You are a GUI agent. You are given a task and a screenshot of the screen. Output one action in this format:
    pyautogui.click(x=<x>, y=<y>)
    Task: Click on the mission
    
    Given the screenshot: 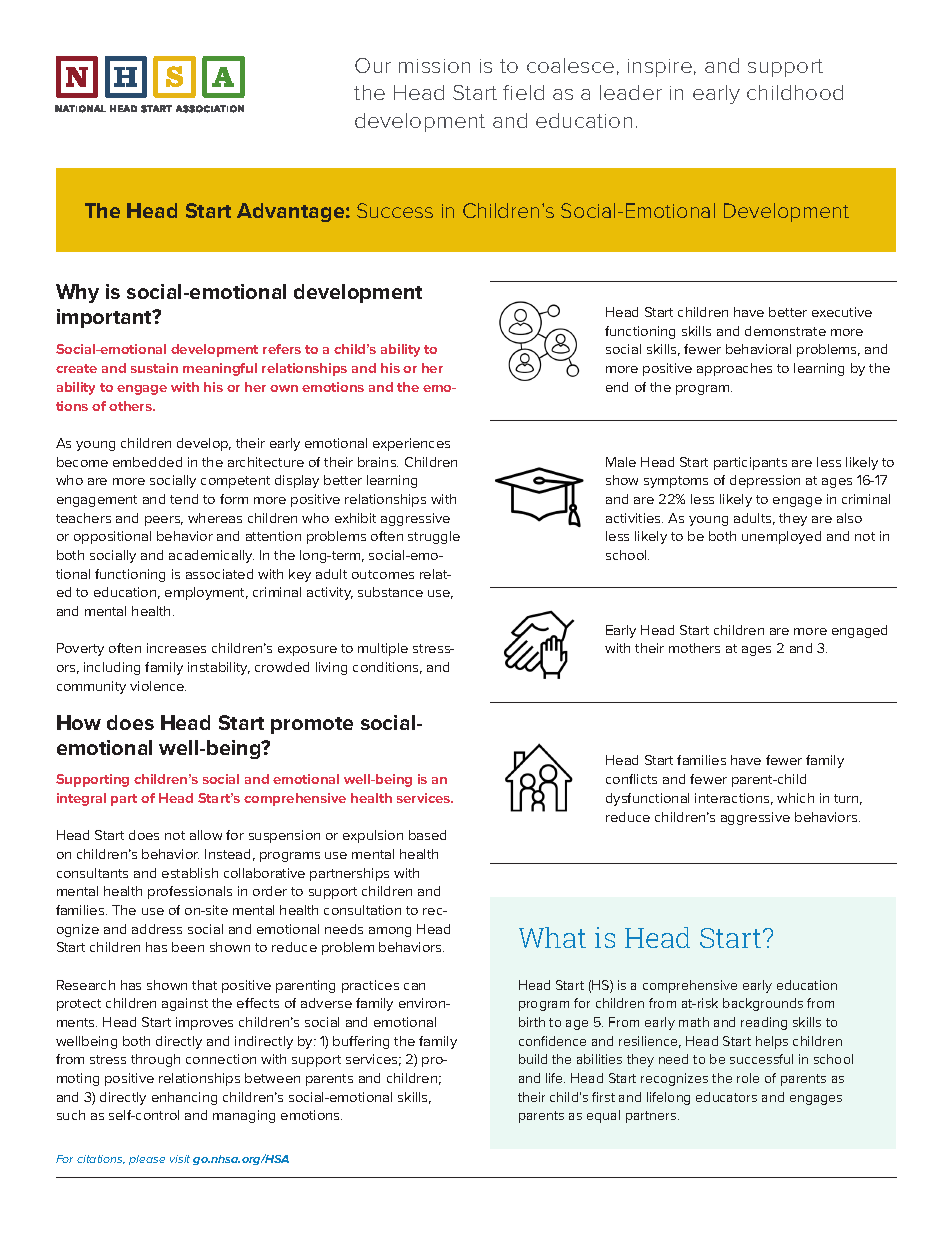 What is the action you would take?
    pyautogui.click(x=434, y=66)
